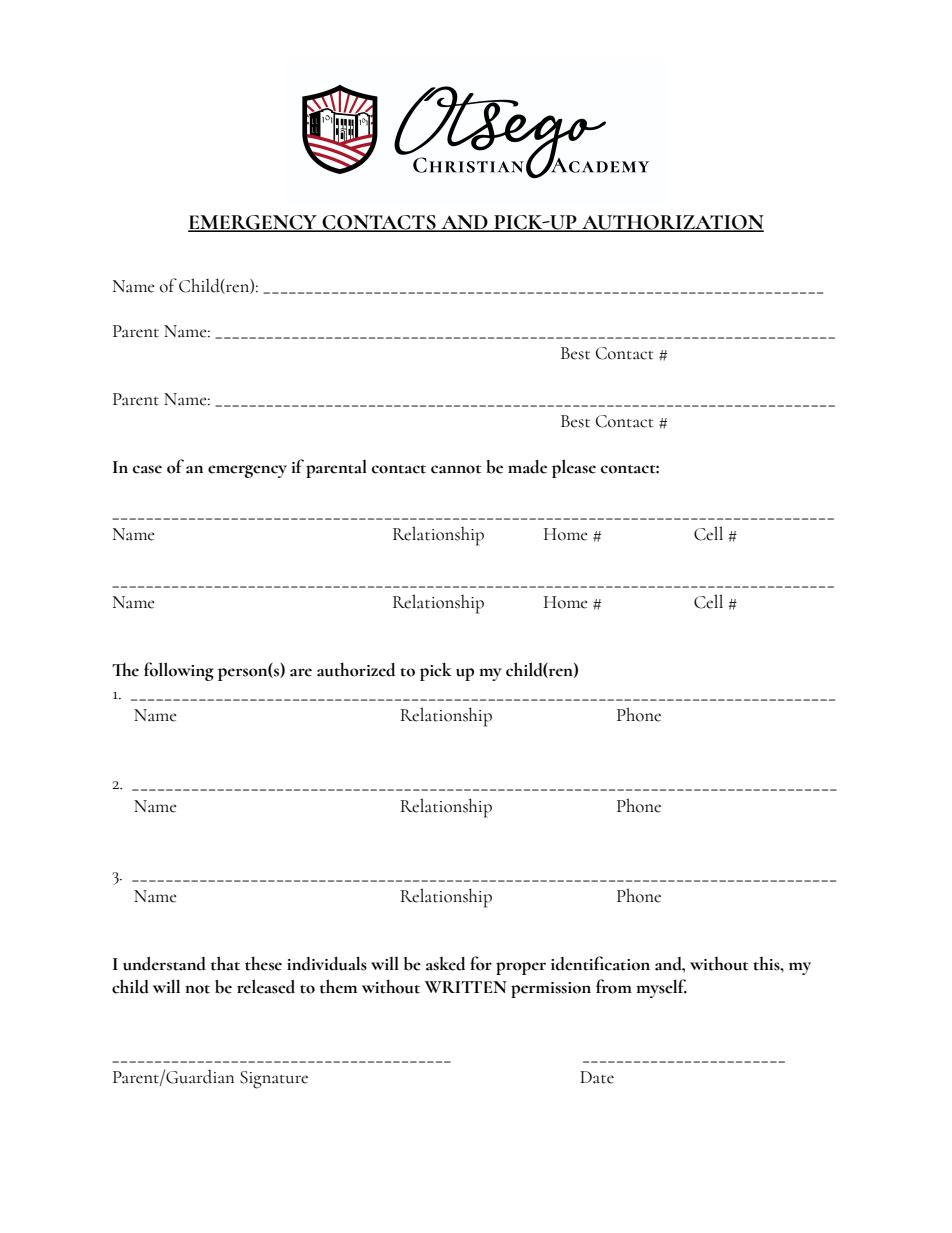  I want to click on case, so click(147, 469).
